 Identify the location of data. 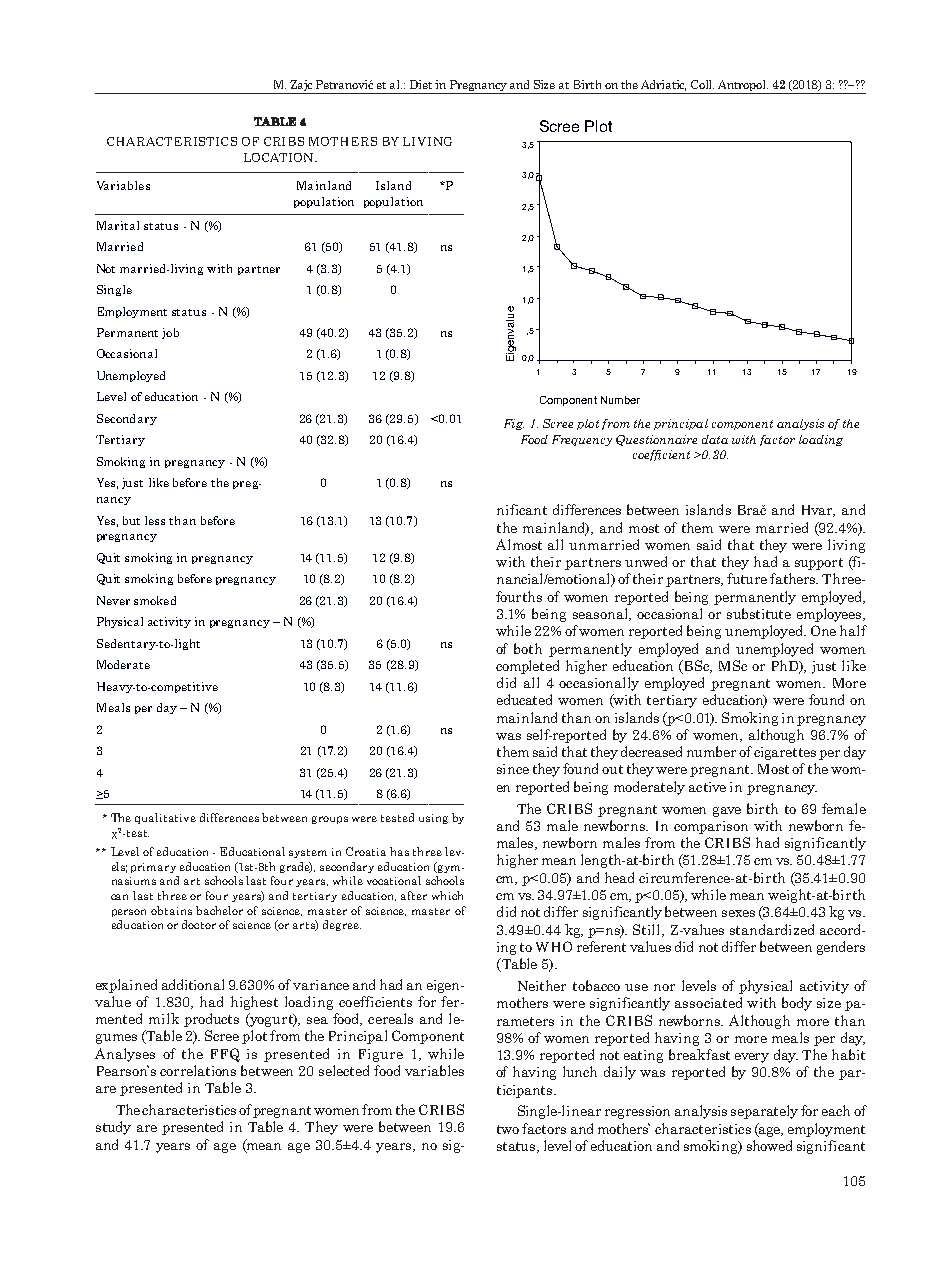
(715, 439).
